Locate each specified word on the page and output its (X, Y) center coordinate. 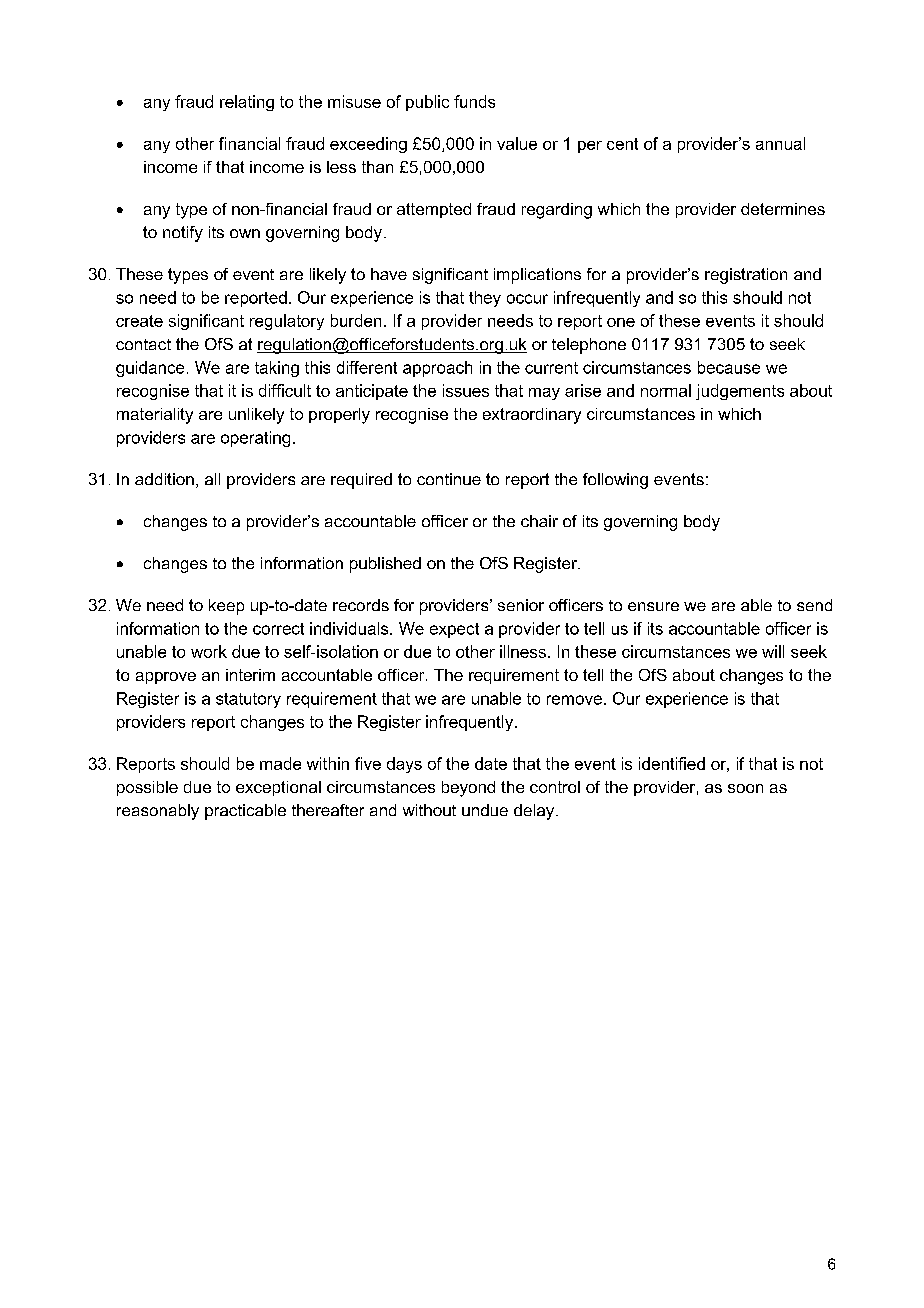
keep (226, 607)
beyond (468, 789)
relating (247, 103)
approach (437, 369)
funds (474, 101)
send (814, 605)
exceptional (278, 788)
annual (780, 143)
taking (277, 369)
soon (745, 788)
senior (521, 605)
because (729, 367)
